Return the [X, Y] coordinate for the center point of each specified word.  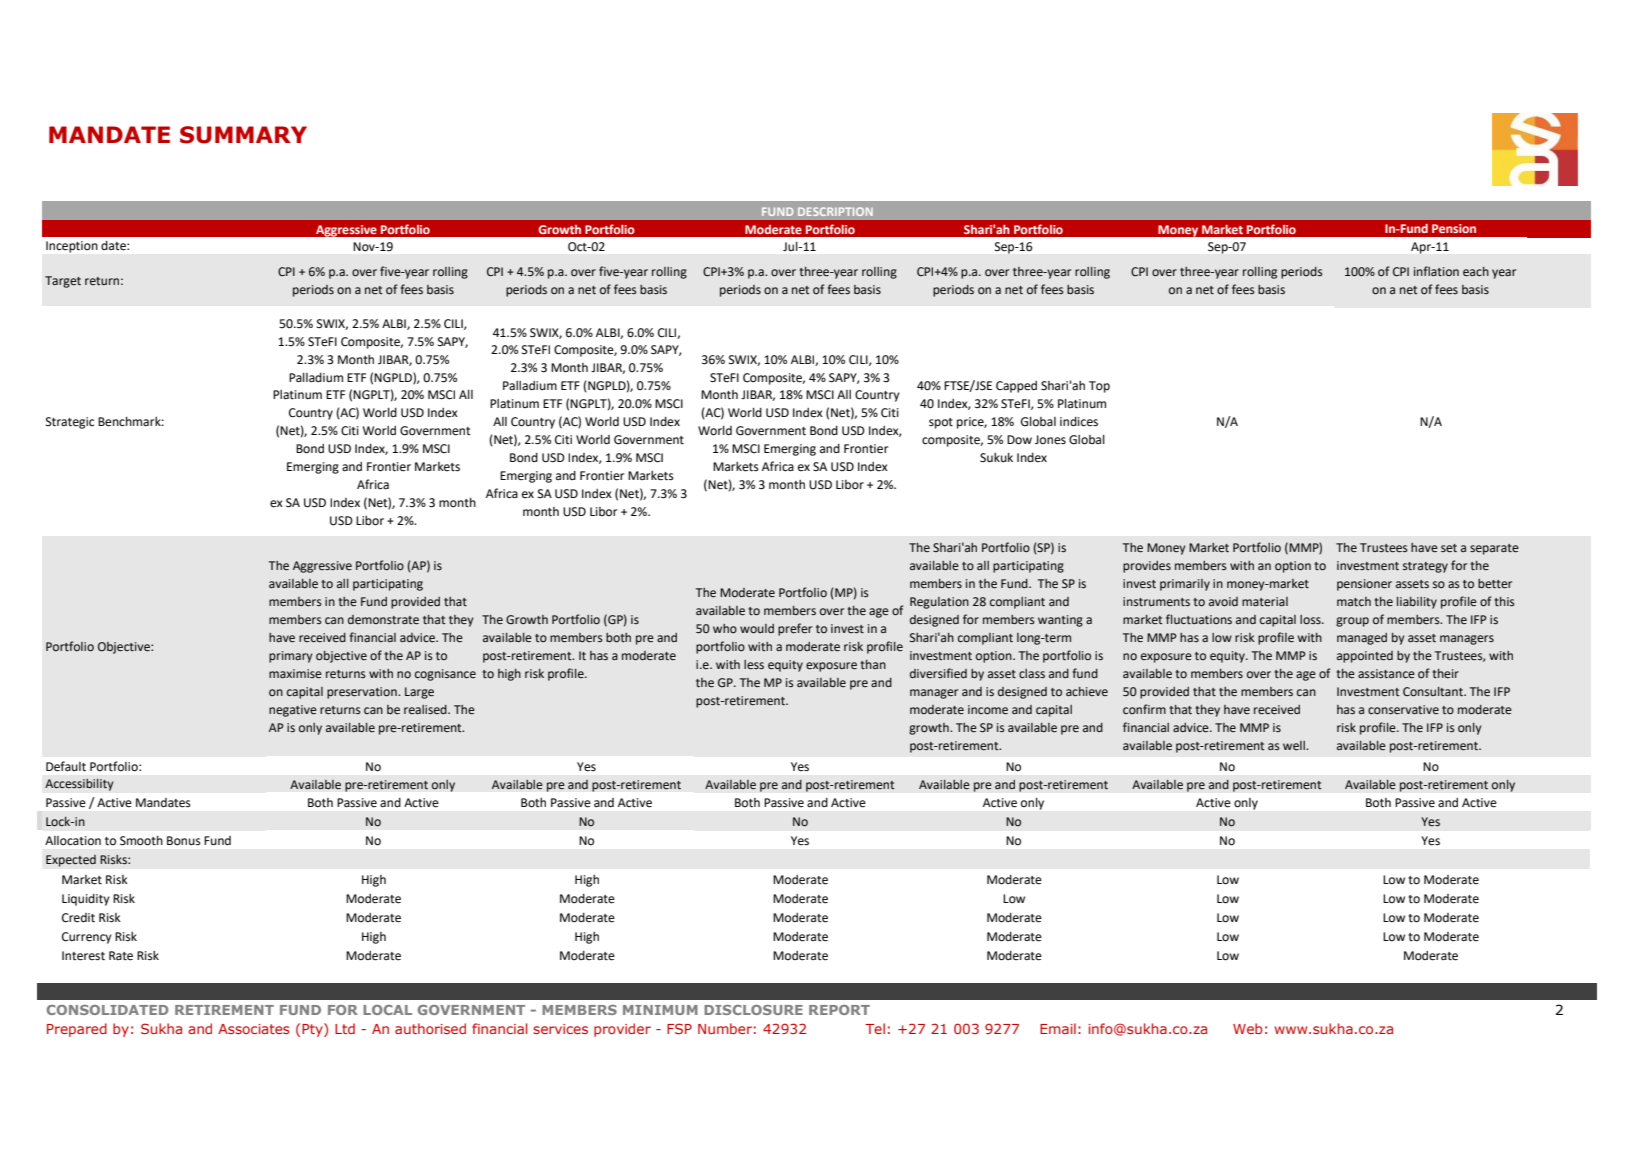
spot [941, 423]
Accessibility [79, 784]
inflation [1436, 271]
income [988, 710]
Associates [254, 1029]
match [1354, 601]
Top [1099, 387]
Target [63, 282]
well [1295, 746]
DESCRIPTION [835, 211]
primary [291, 657]
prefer [795, 629]
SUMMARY [243, 135]
